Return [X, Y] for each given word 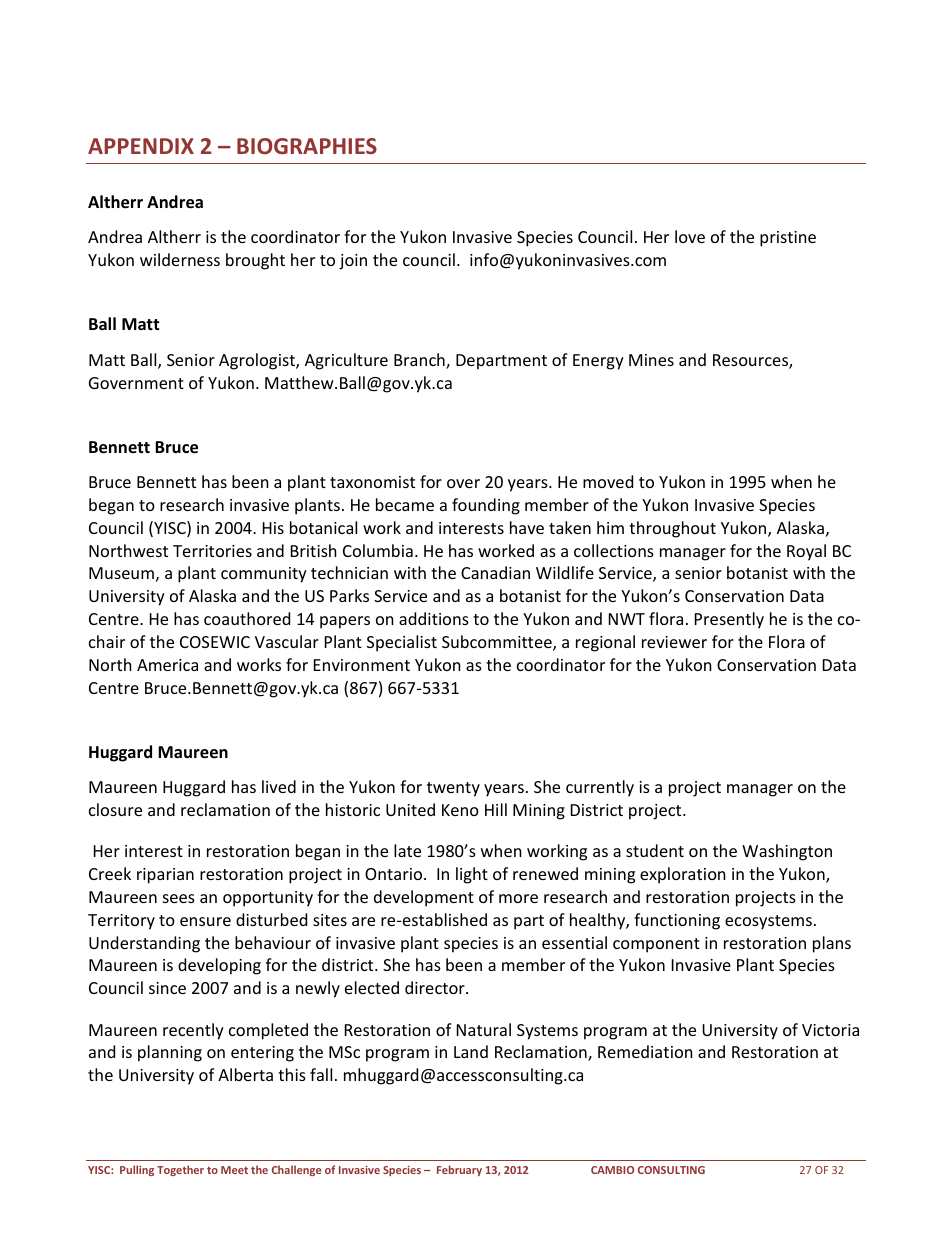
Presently [729, 620]
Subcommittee [498, 643]
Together [180, 1170]
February [459, 1170]
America [167, 665]
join [353, 262]
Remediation [645, 1051]
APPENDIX [141, 146]
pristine [788, 239]
